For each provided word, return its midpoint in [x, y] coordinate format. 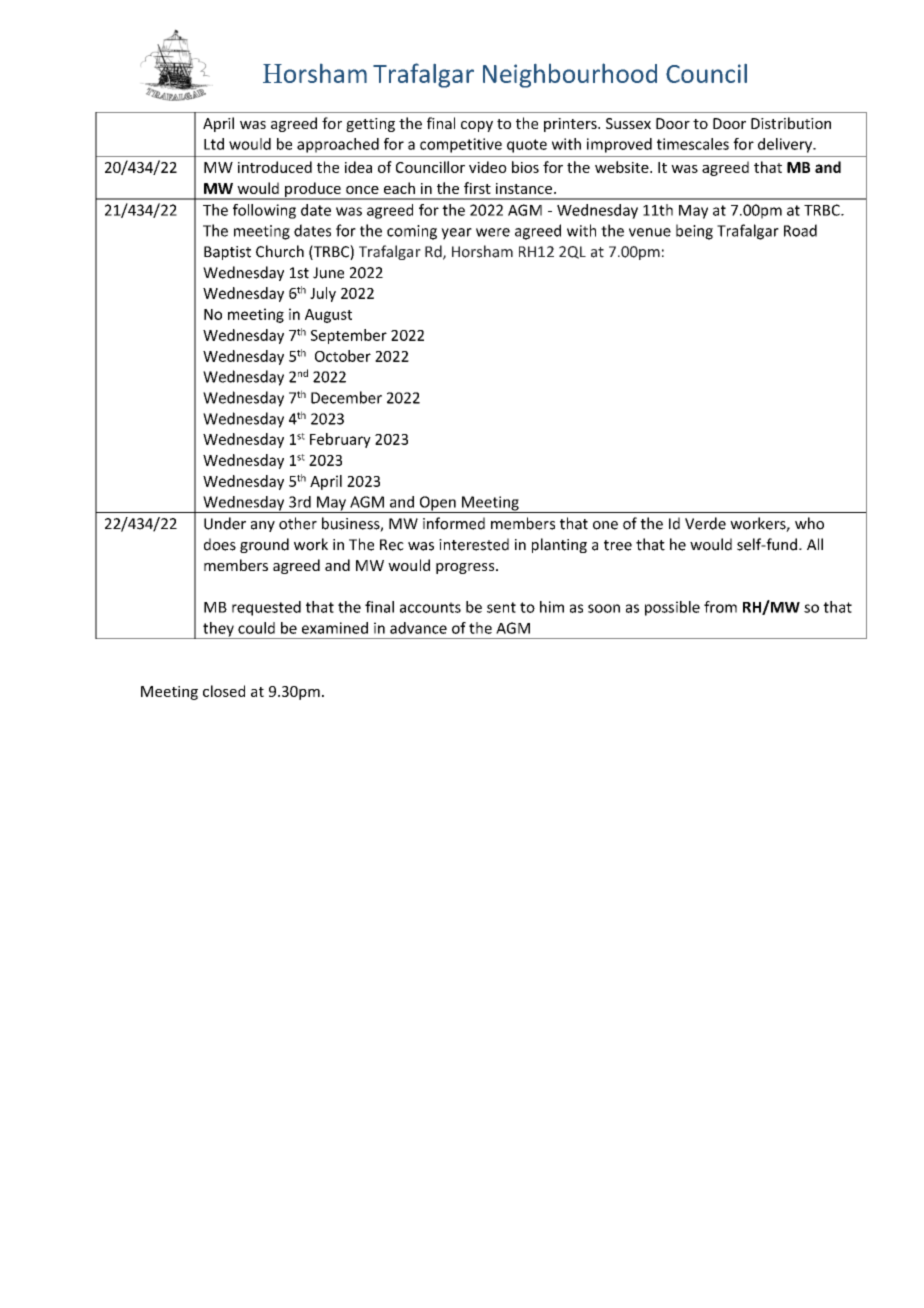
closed [224, 691]
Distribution [791, 123]
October [343, 356]
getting [370, 125]
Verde [705, 523]
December [346, 397]
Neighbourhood [570, 75]
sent [501, 607]
